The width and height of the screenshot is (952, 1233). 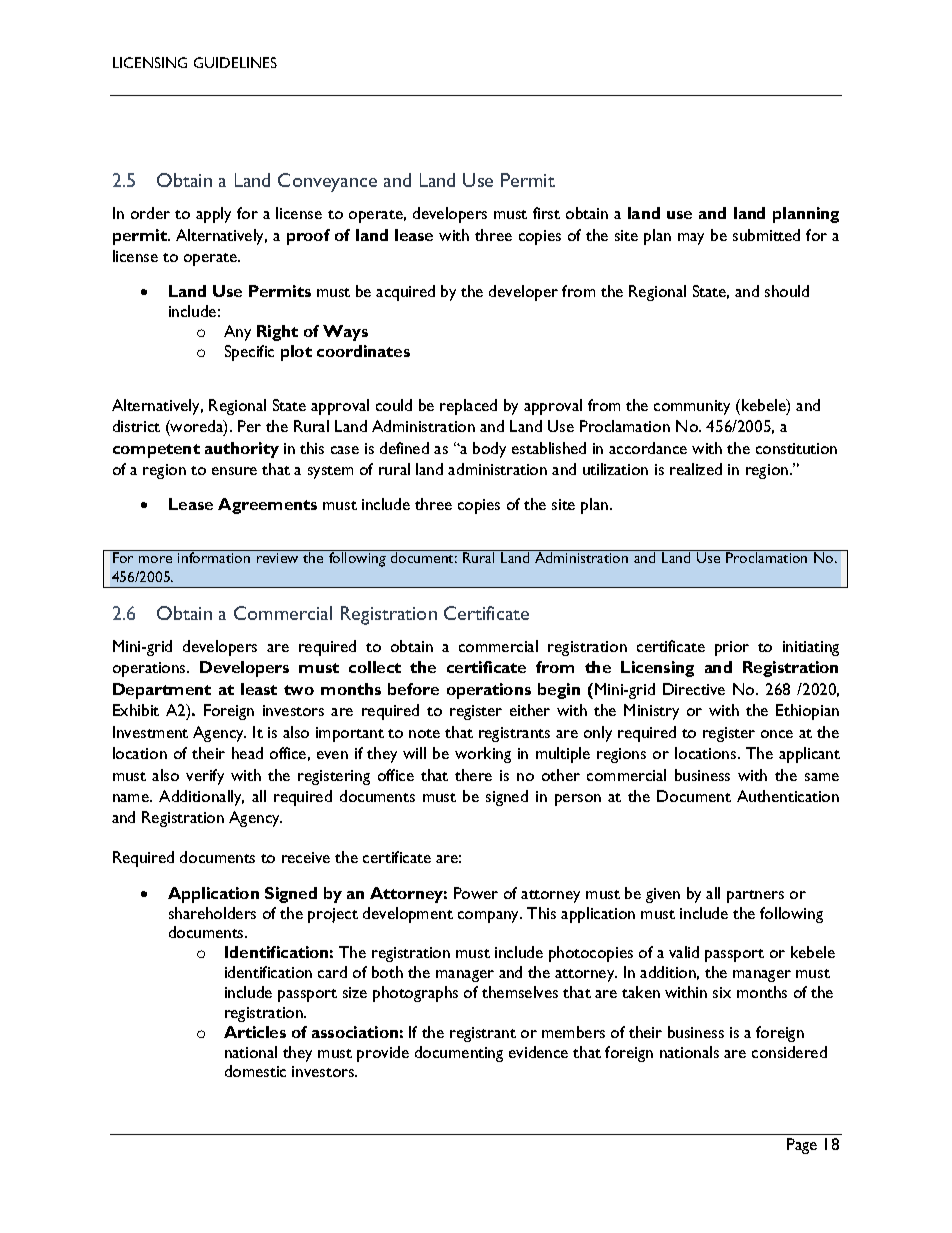 I want to click on community, so click(x=692, y=407).
